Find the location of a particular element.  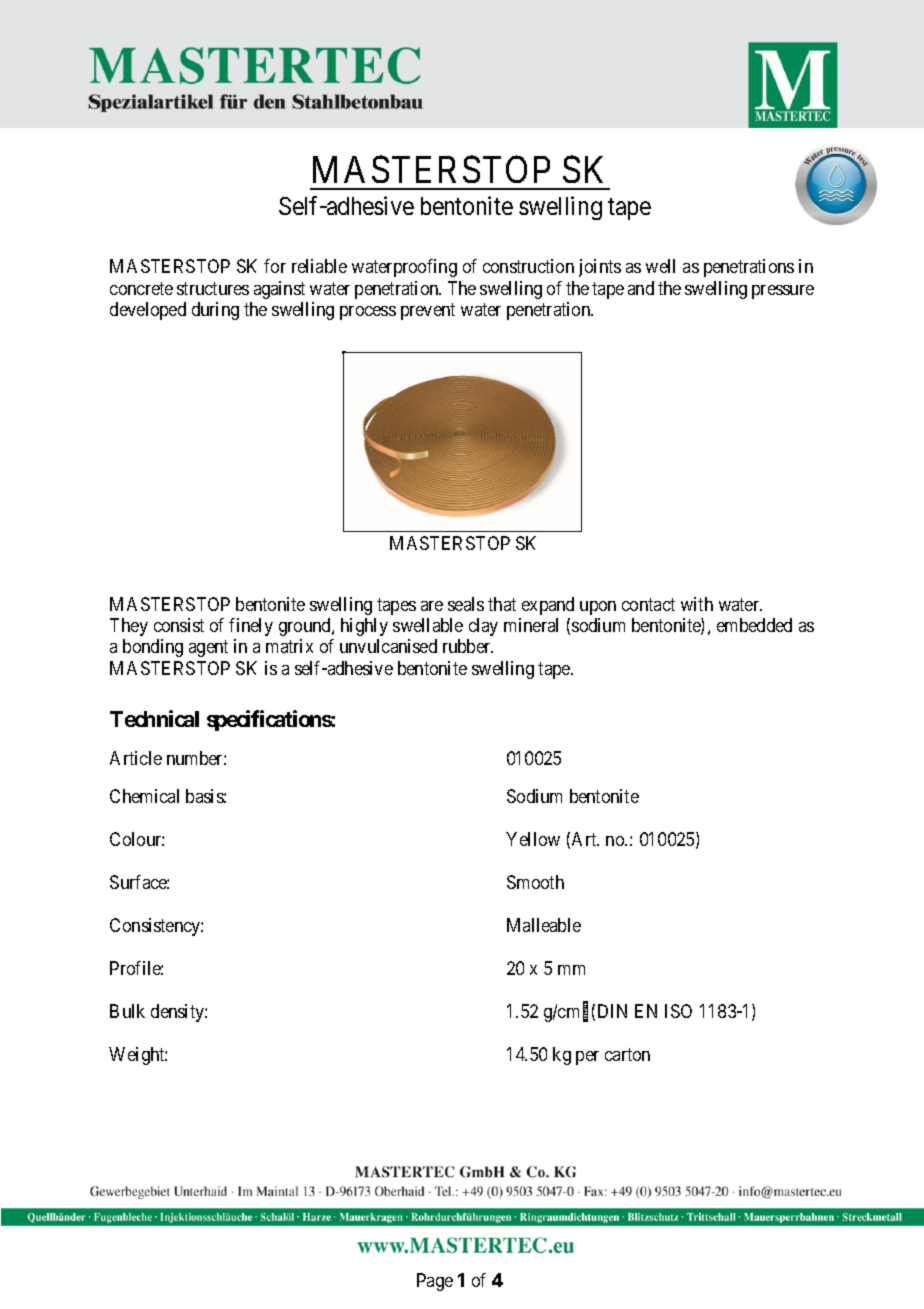

carton is located at coordinates (627, 1054).
